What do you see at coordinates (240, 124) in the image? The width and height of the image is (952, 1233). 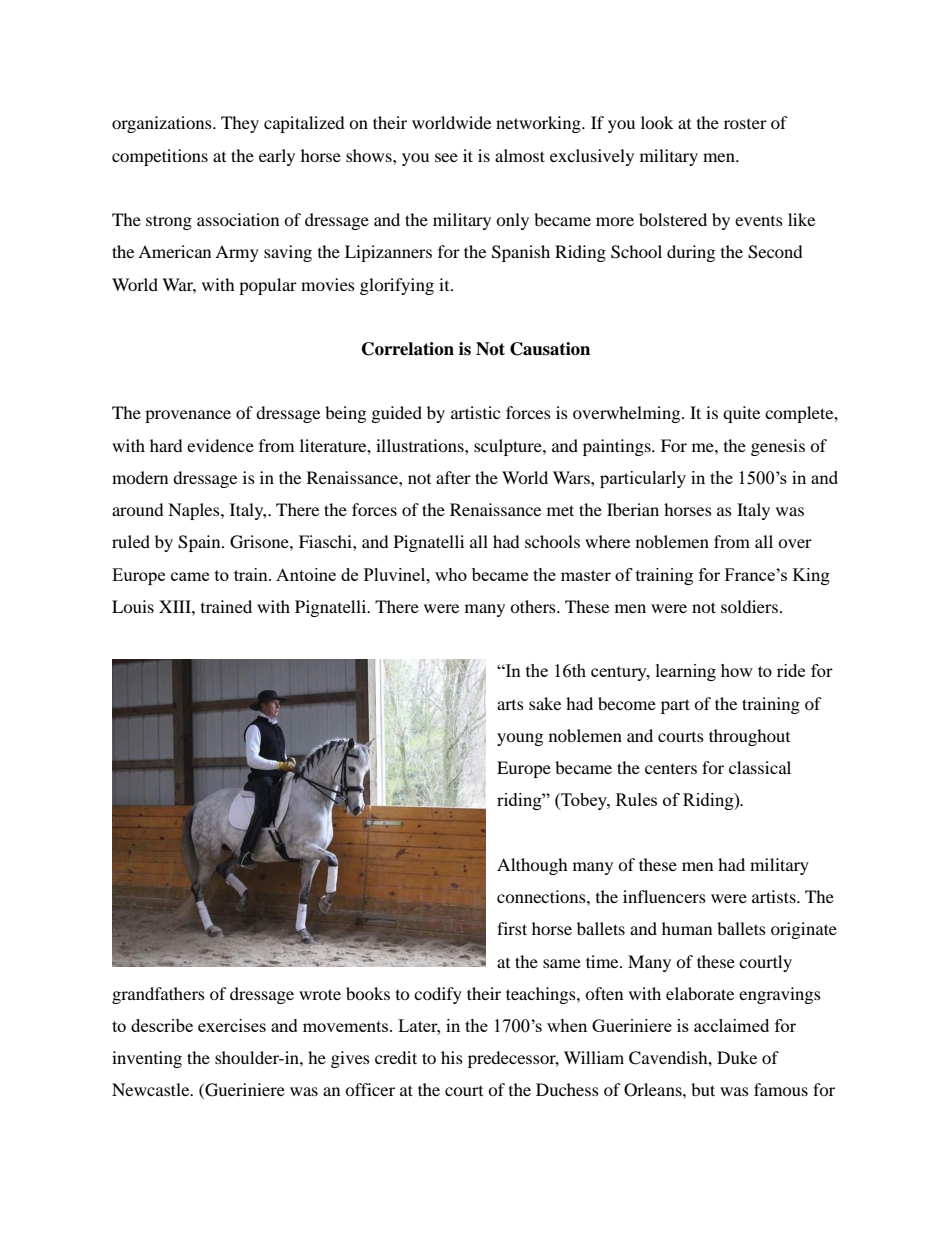 I see `They` at bounding box center [240, 124].
